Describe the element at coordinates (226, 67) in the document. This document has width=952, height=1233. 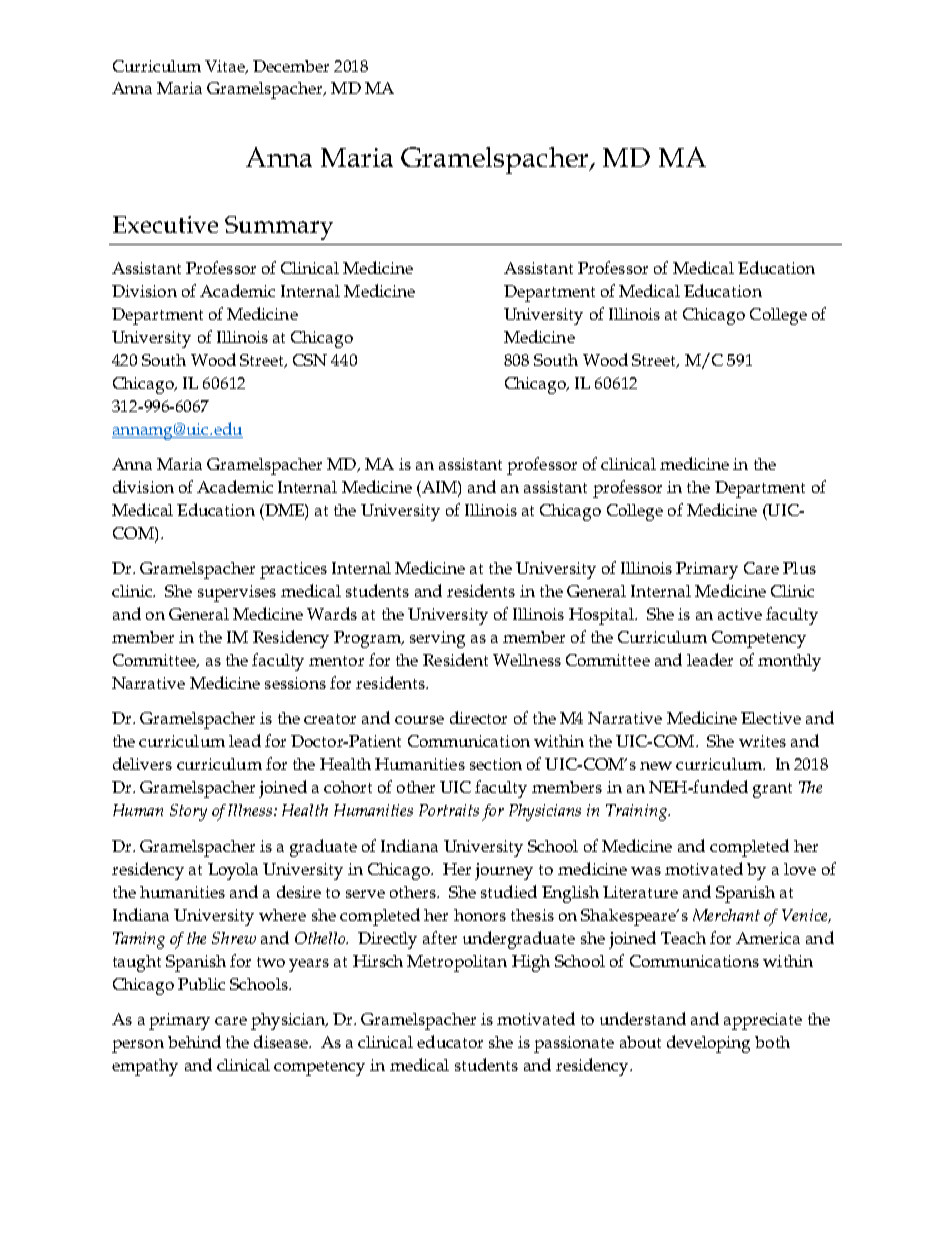
I see `Vitae` at that location.
